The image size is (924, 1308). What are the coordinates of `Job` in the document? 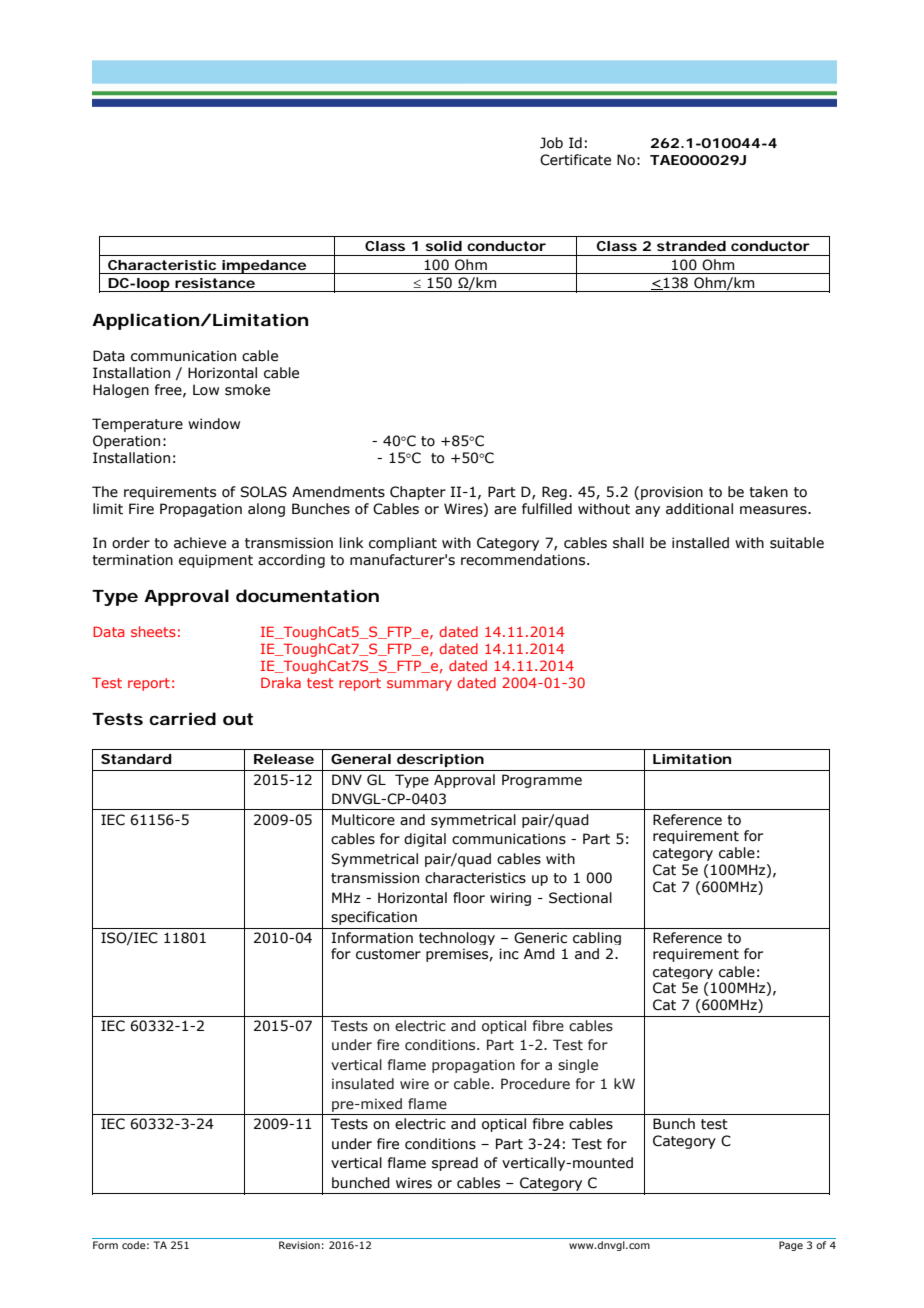 It's located at (551, 143).
